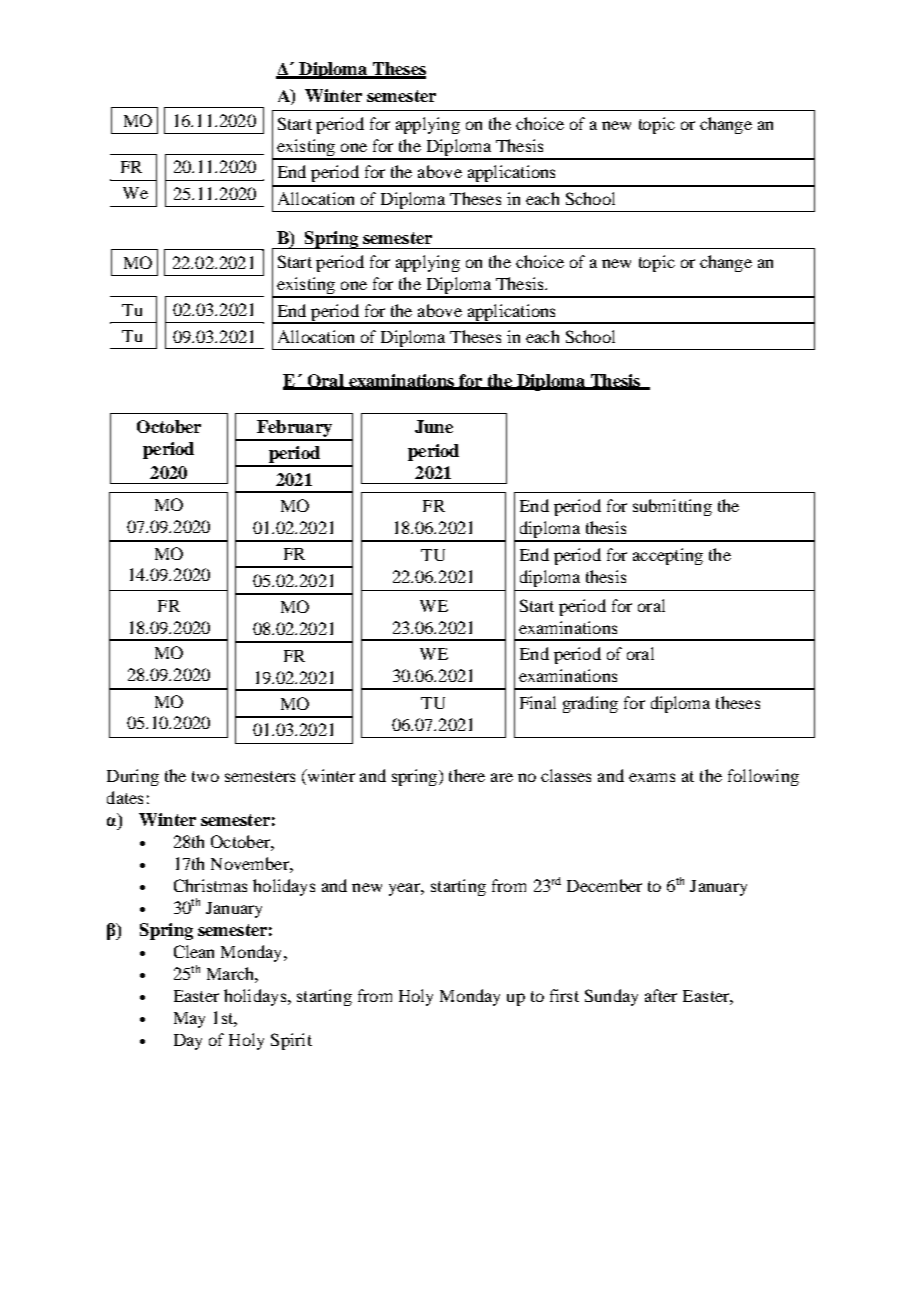 This screenshot has width=924, height=1309. Describe the element at coordinates (538, 702) in the screenshot. I see `Final` at that location.
